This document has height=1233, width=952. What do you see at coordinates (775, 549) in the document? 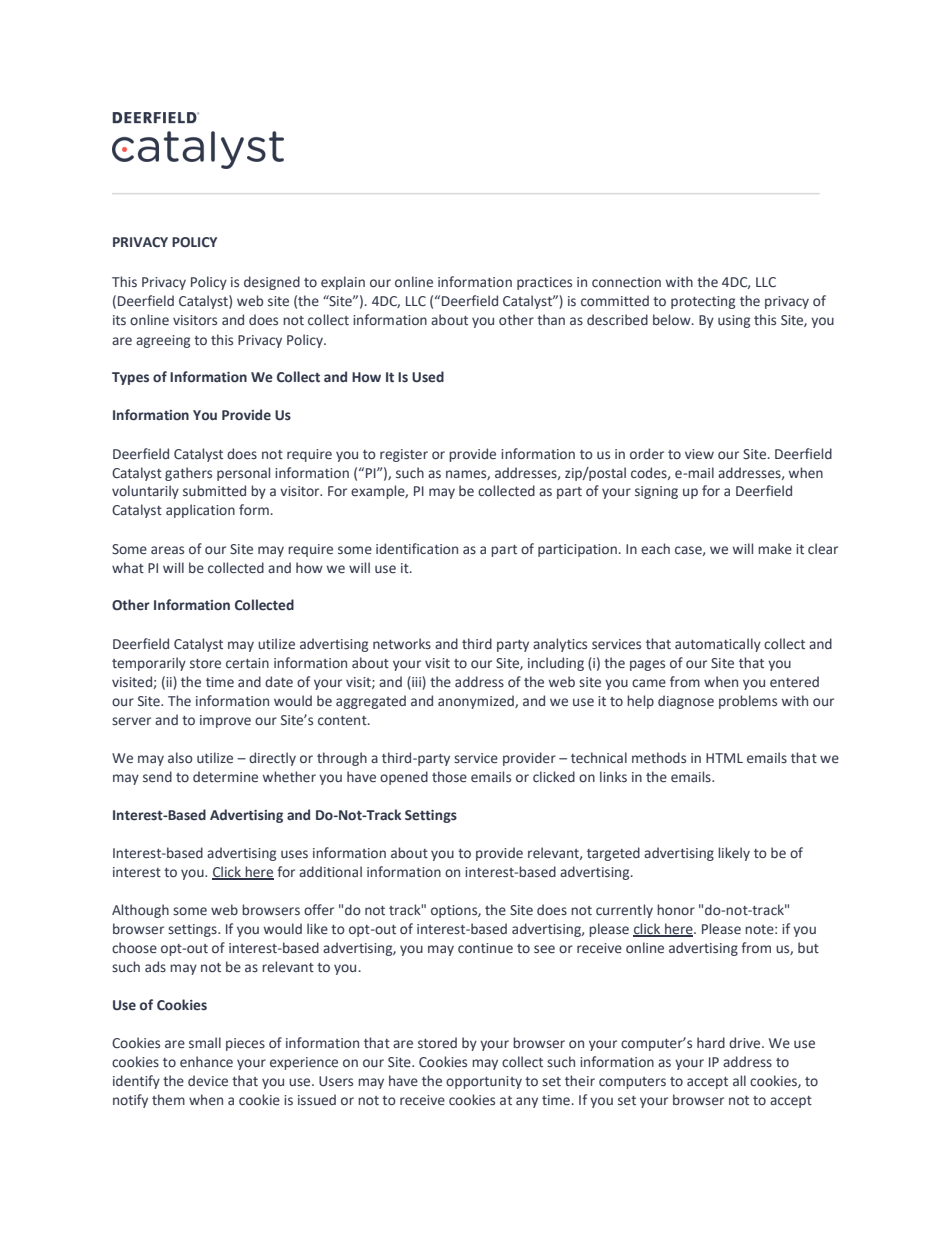
I see `make` at bounding box center [775, 549].
